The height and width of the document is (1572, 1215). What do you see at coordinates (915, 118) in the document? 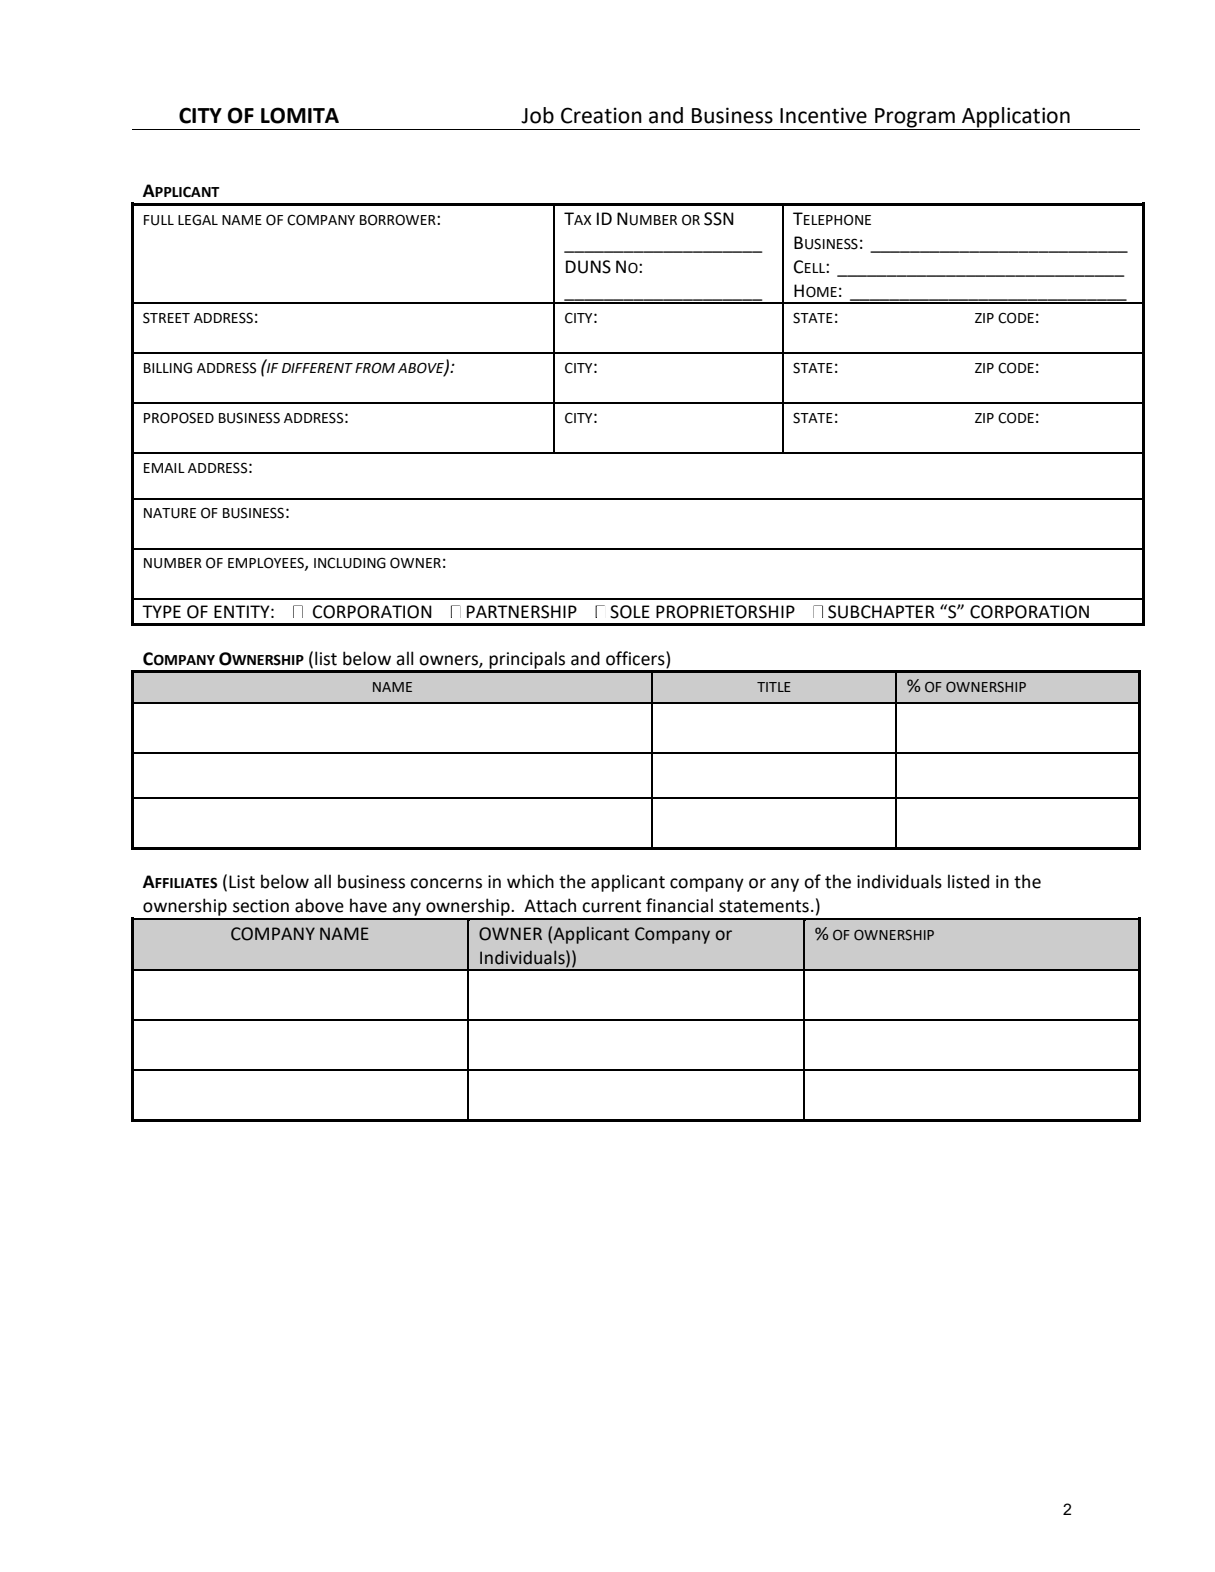
I see `Program` at bounding box center [915, 118].
